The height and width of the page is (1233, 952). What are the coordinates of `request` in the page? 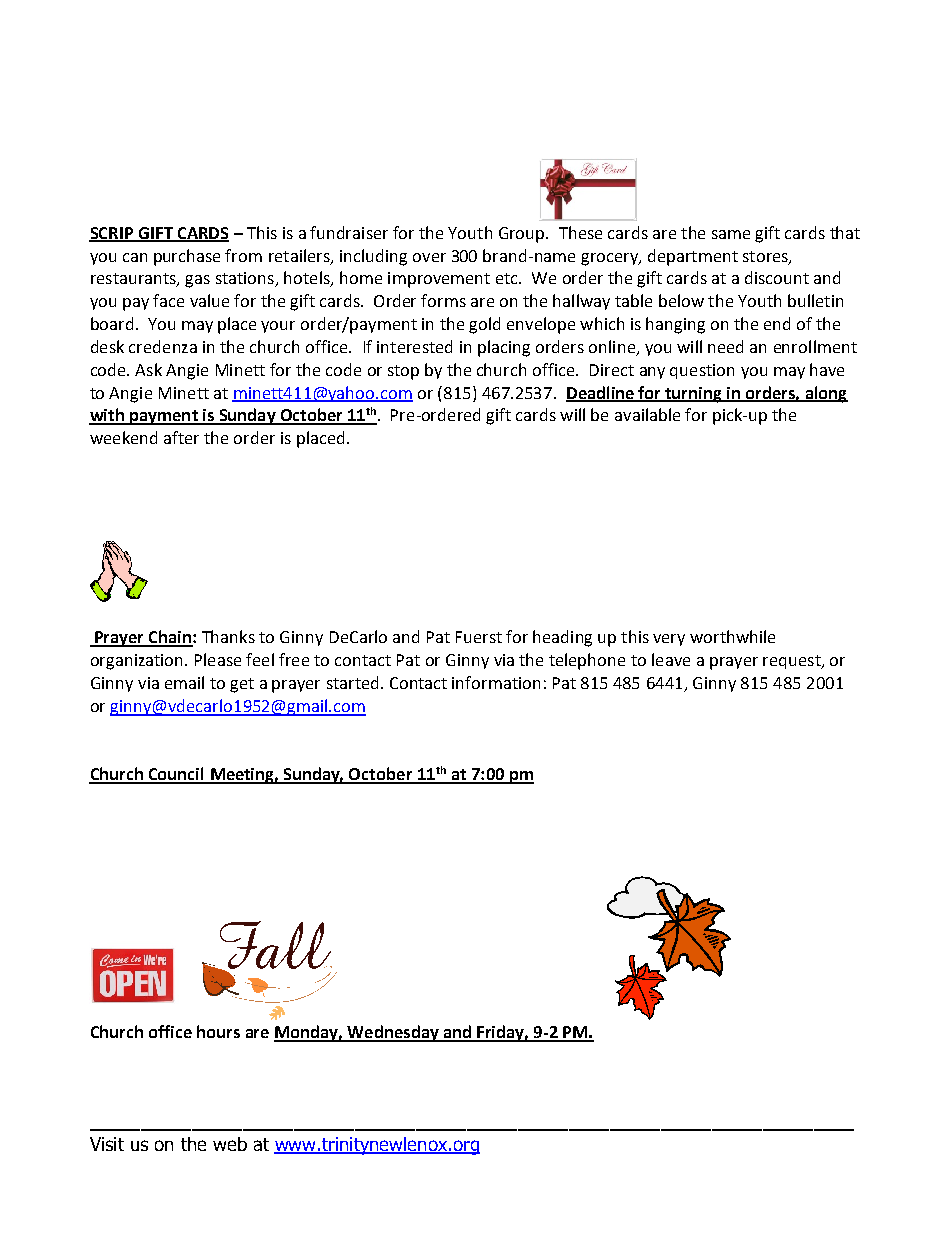 It's located at (793, 662).
